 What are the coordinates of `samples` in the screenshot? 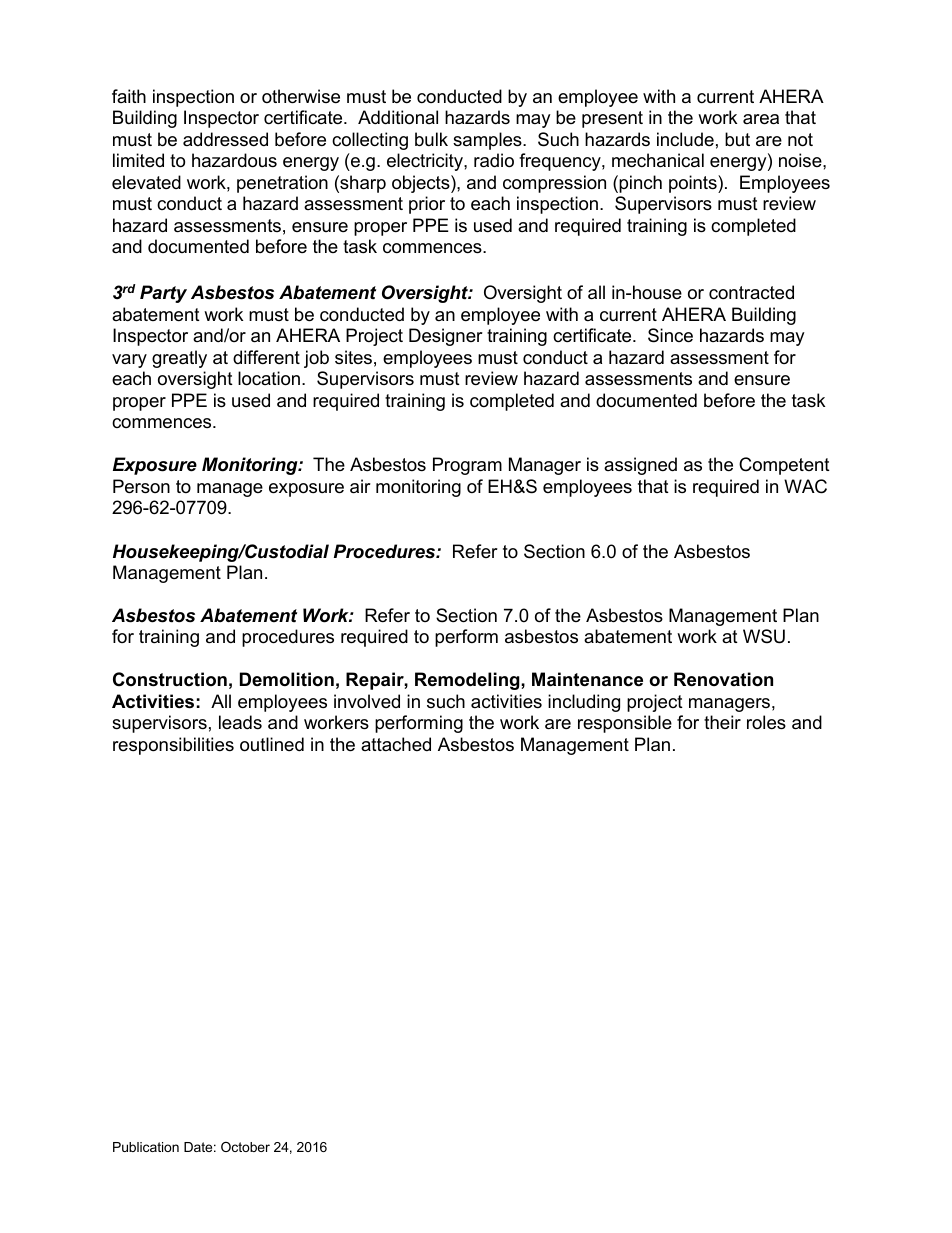 It's located at (488, 141).
